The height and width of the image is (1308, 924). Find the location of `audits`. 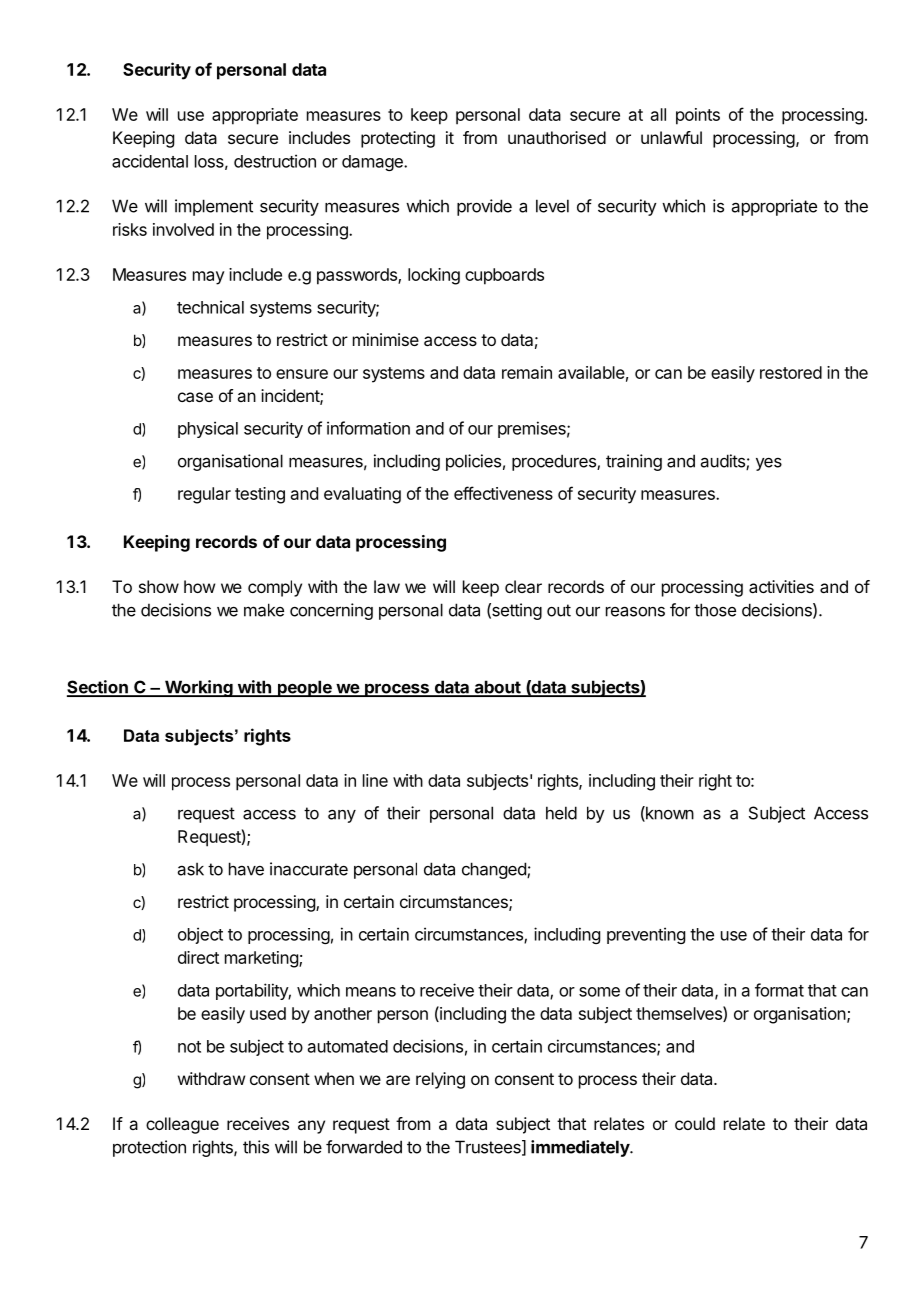

audits is located at coordinates (724, 462).
